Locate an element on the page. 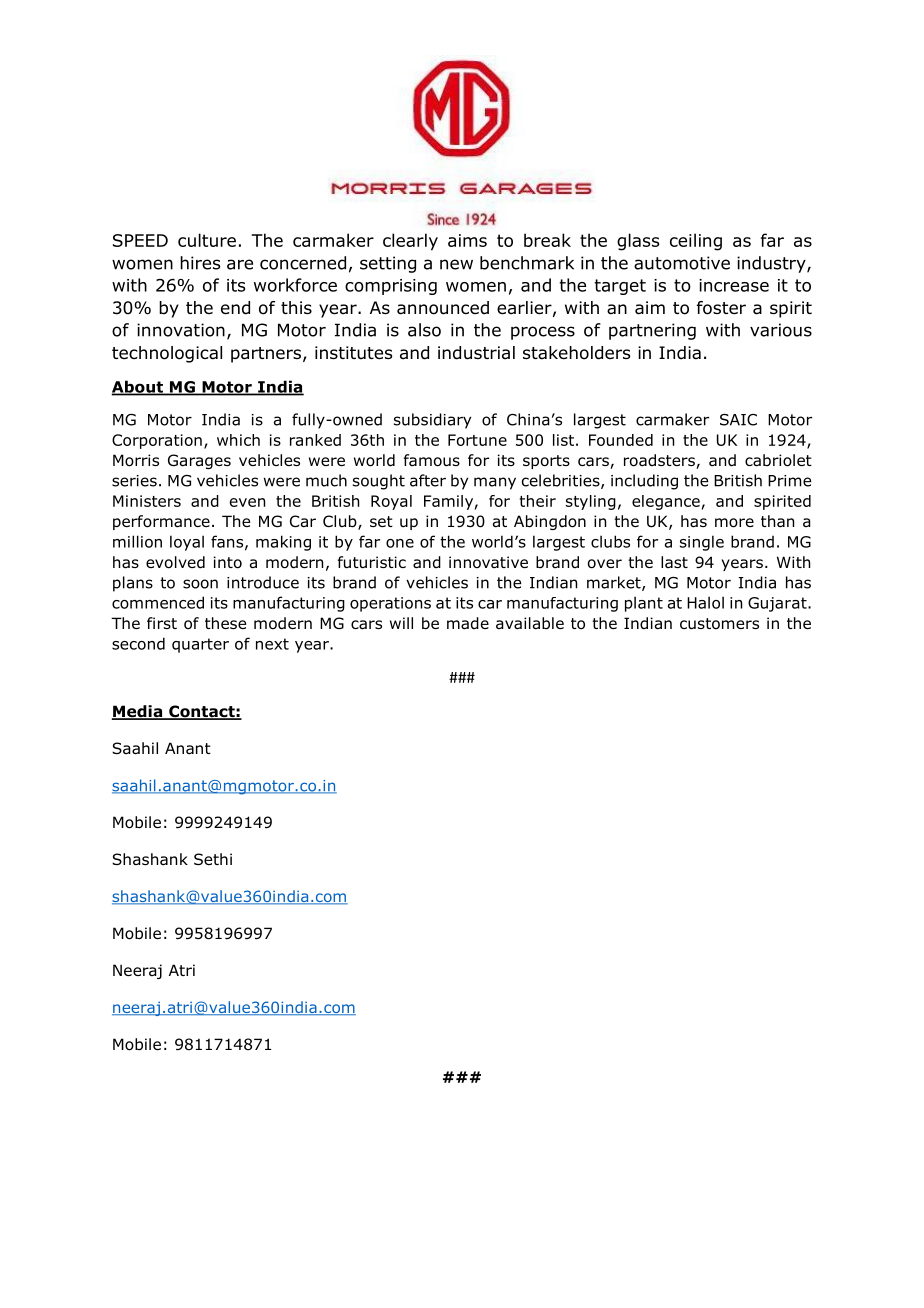 Image resolution: width=924 pixels, height=1308 pixels. Fortune is located at coordinates (477, 440).
